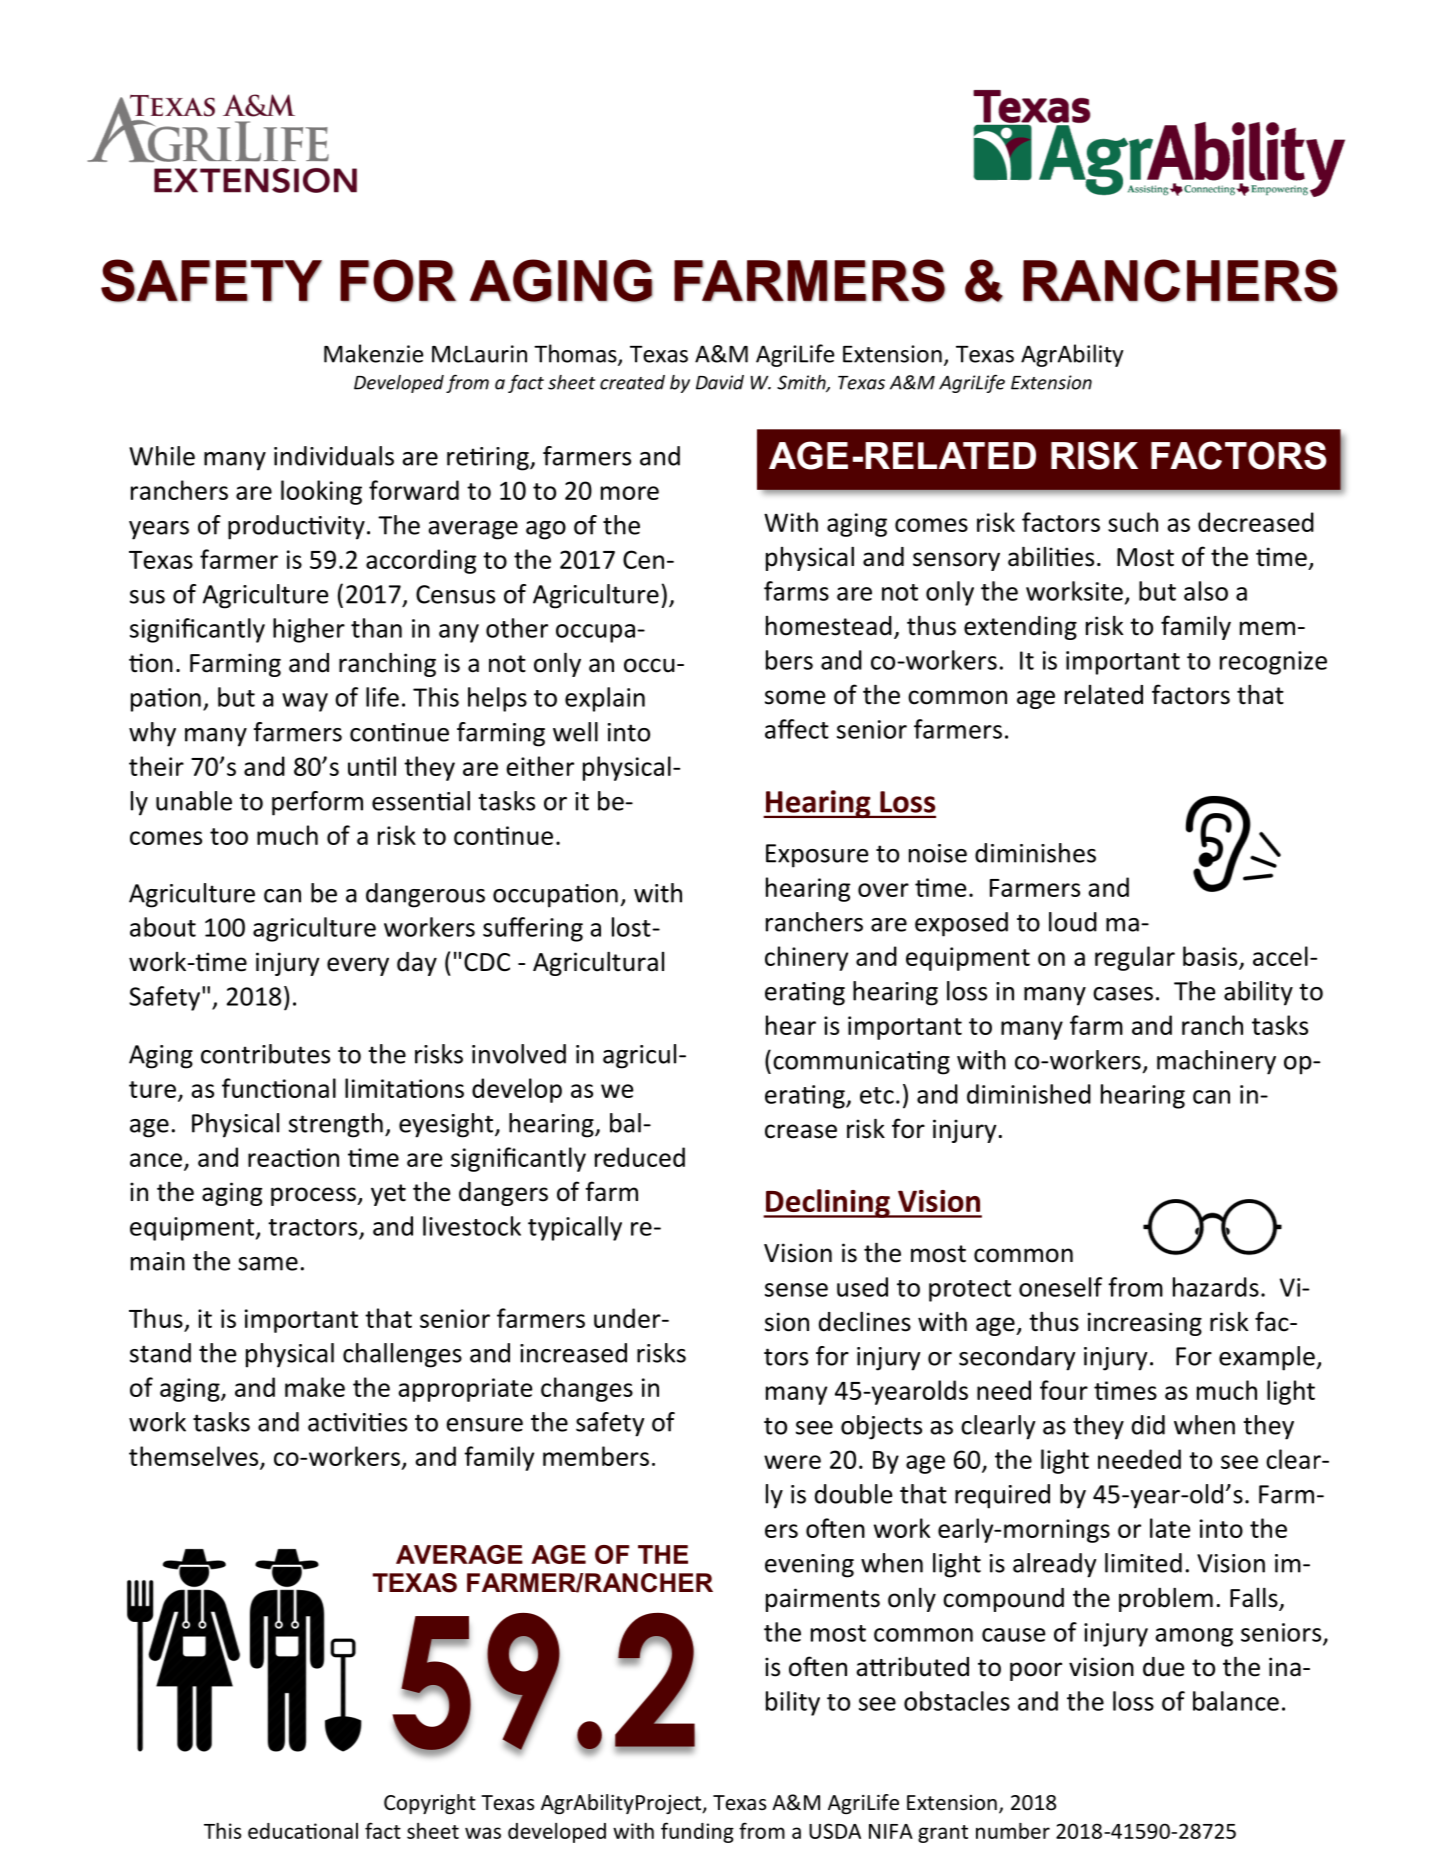 This document has width=1441, height=1865. I want to click on individuals, so click(334, 456).
